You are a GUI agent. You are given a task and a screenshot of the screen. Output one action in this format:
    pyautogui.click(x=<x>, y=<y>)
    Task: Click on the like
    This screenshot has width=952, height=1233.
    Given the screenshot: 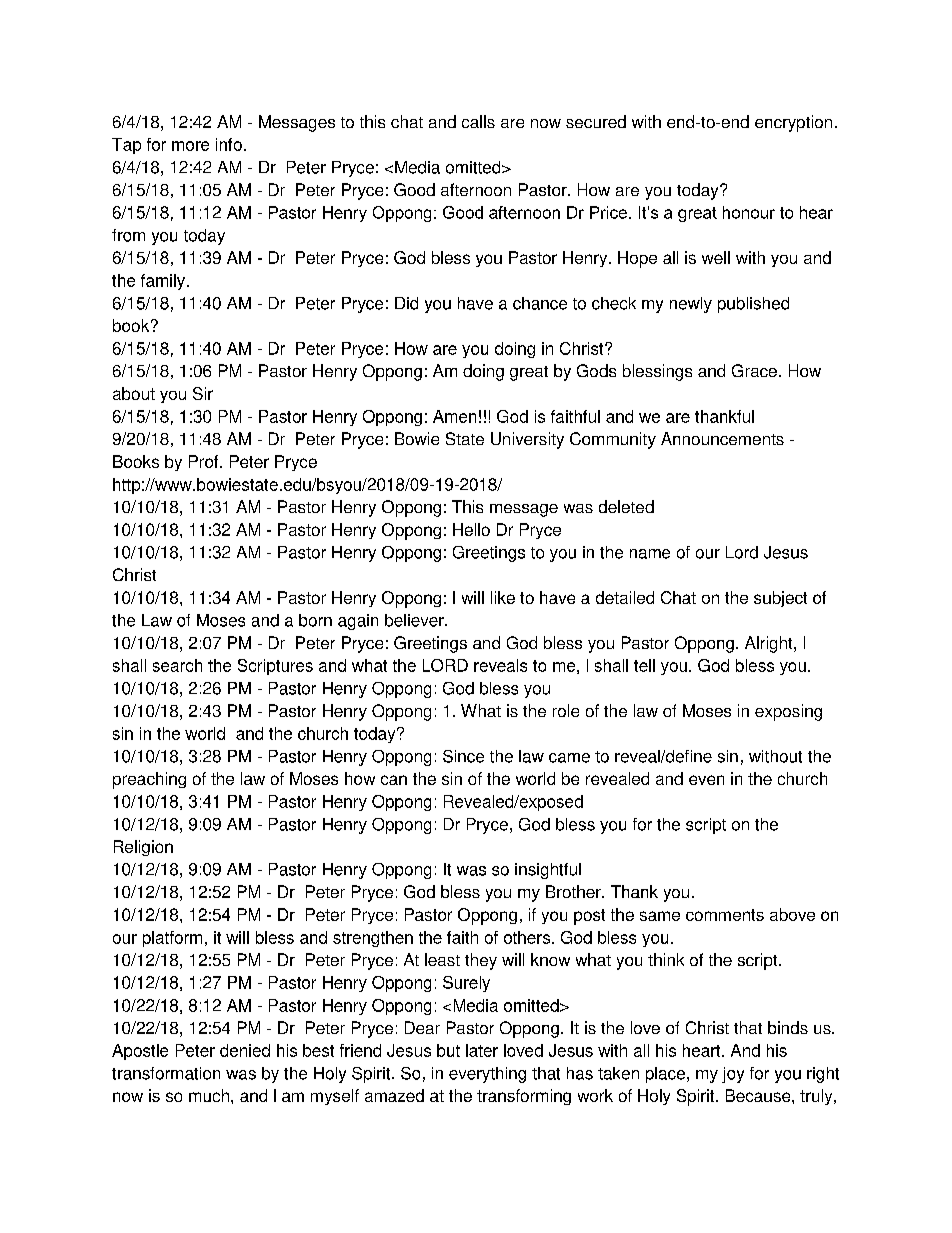 What is the action you would take?
    pyautogui.click(x=503, y=597)
